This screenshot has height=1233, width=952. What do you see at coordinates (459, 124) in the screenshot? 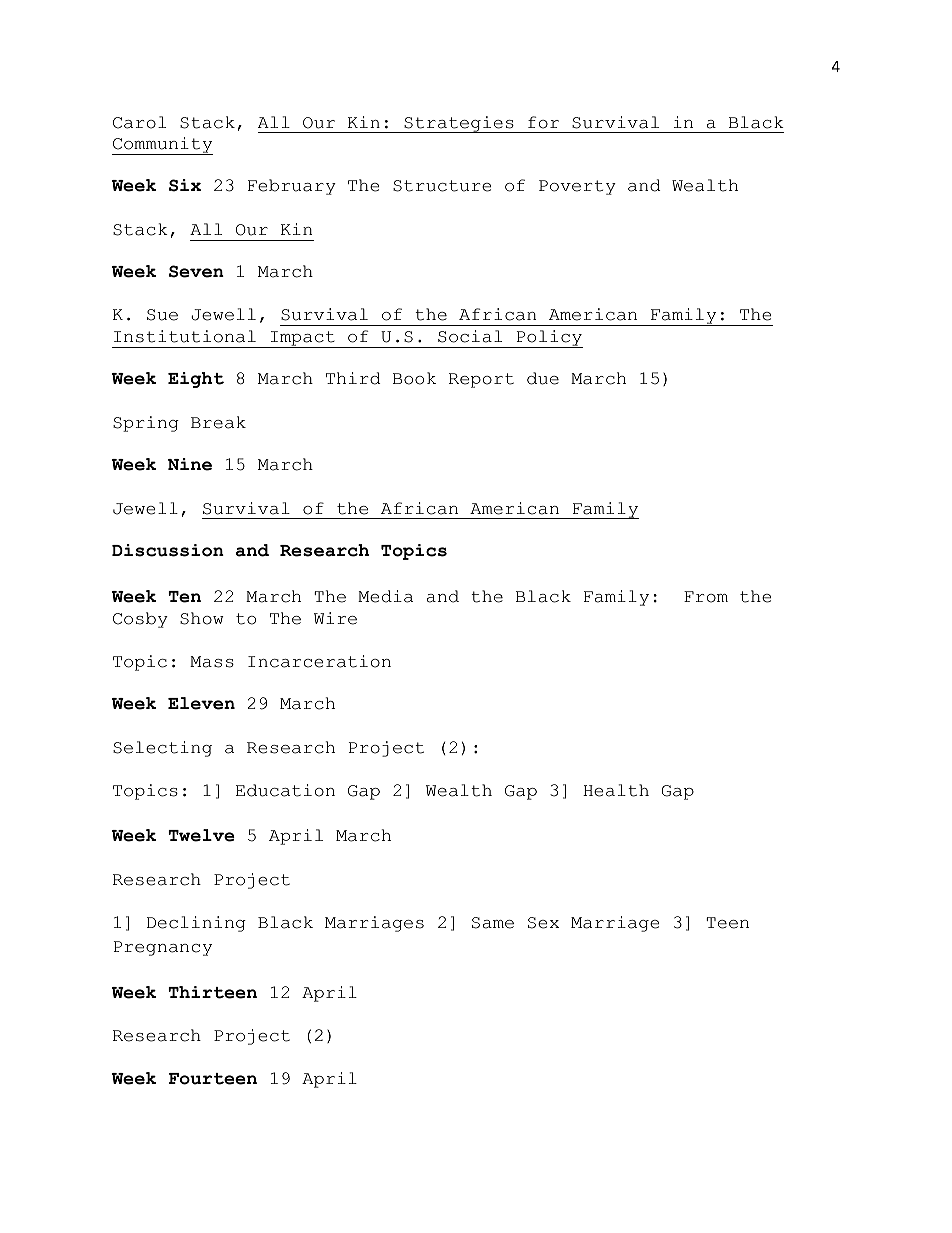
I see `Strategies` at bounding box center [459, 124].
